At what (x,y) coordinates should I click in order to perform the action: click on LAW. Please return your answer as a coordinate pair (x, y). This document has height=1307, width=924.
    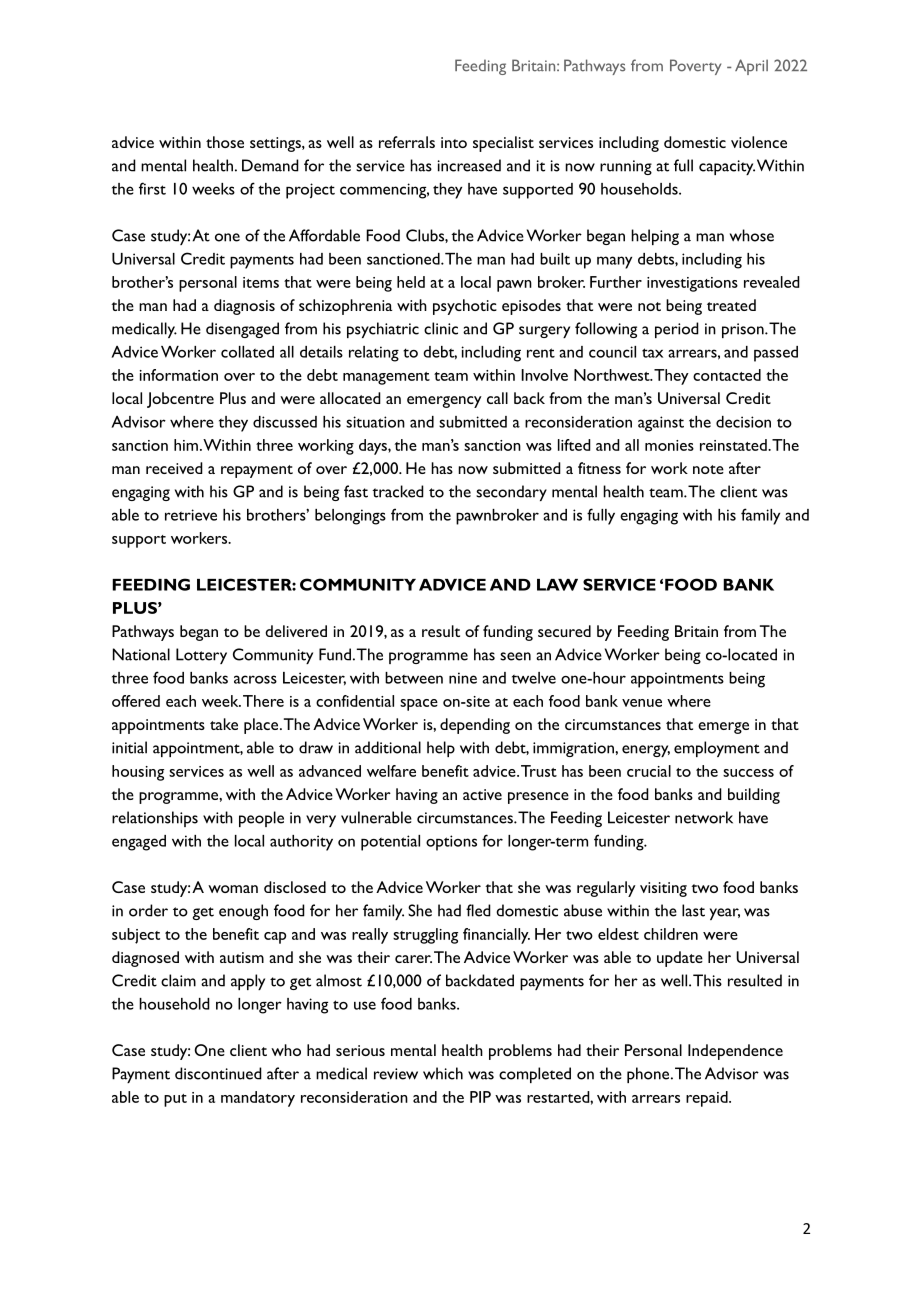
    Looking at the image, I should click on (557, 585).
